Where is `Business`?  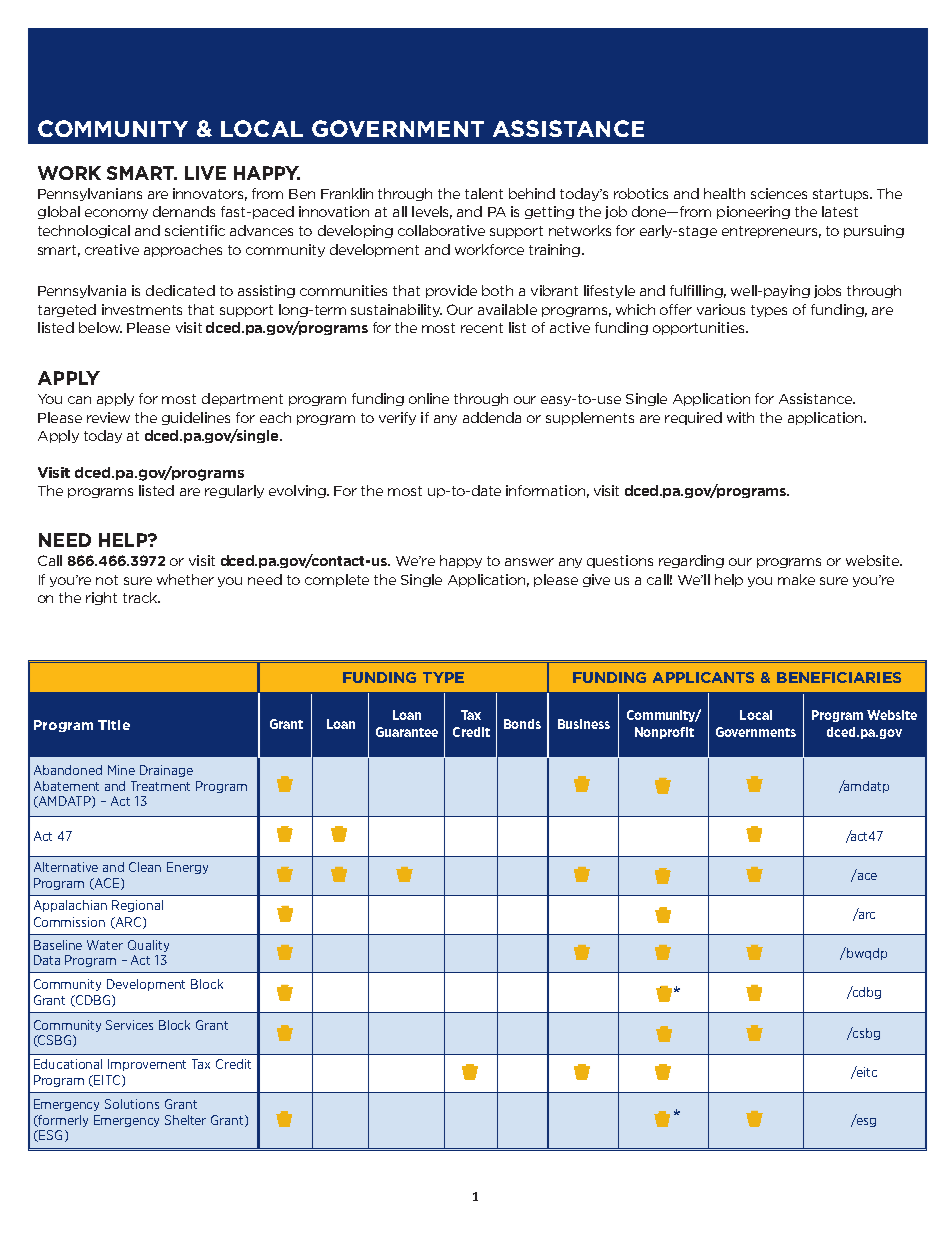 Business is located at coordinates (584, 724).
